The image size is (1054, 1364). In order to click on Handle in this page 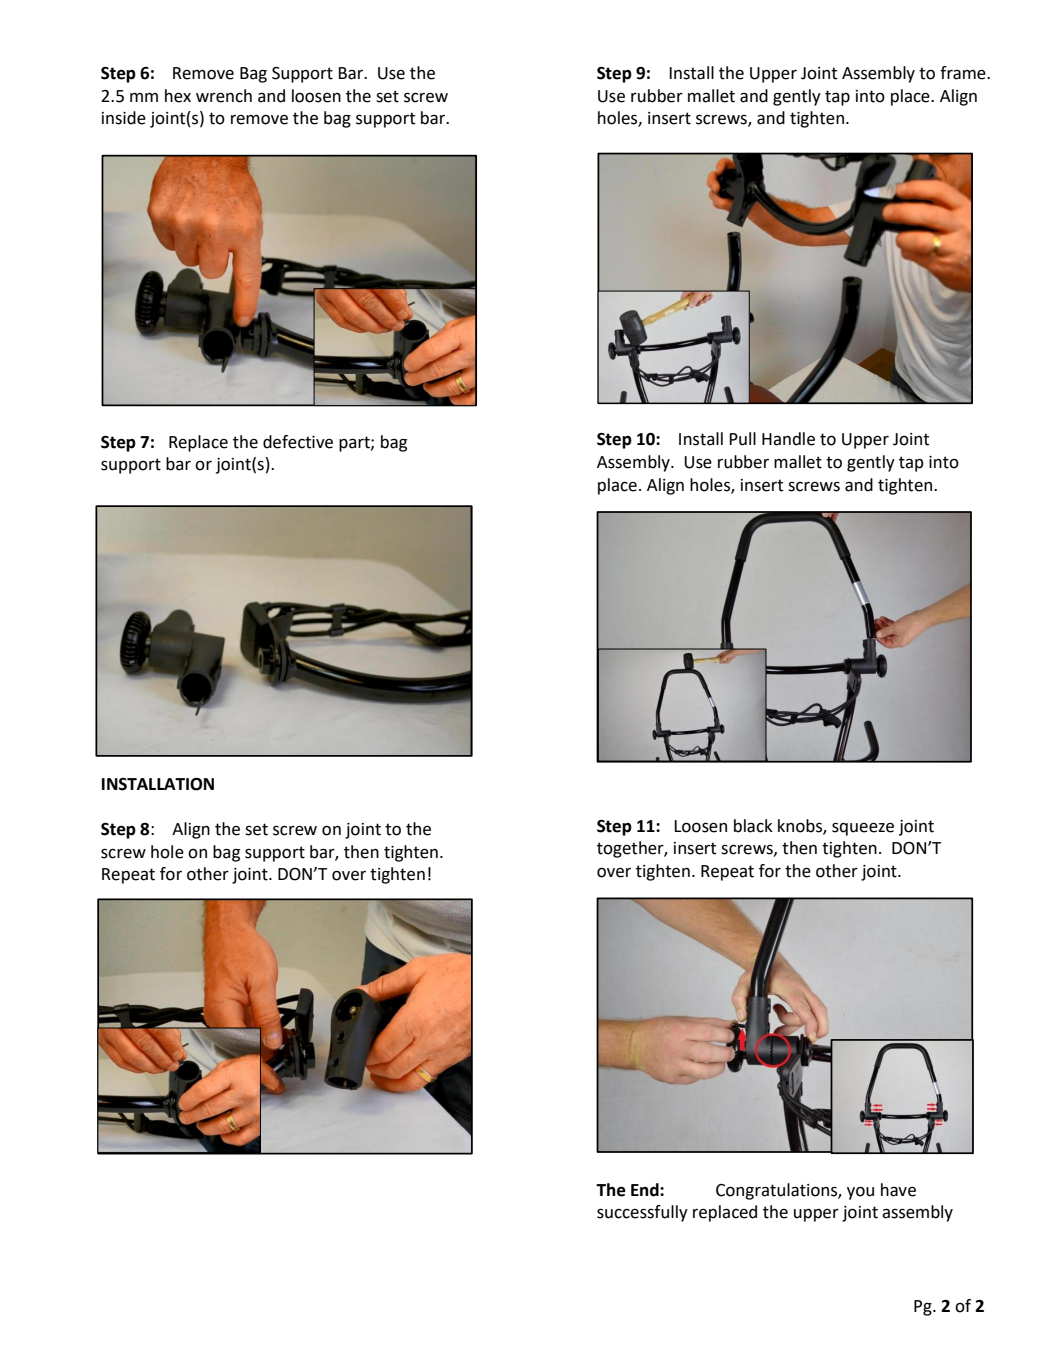, I will do `click(788, 439)`.
